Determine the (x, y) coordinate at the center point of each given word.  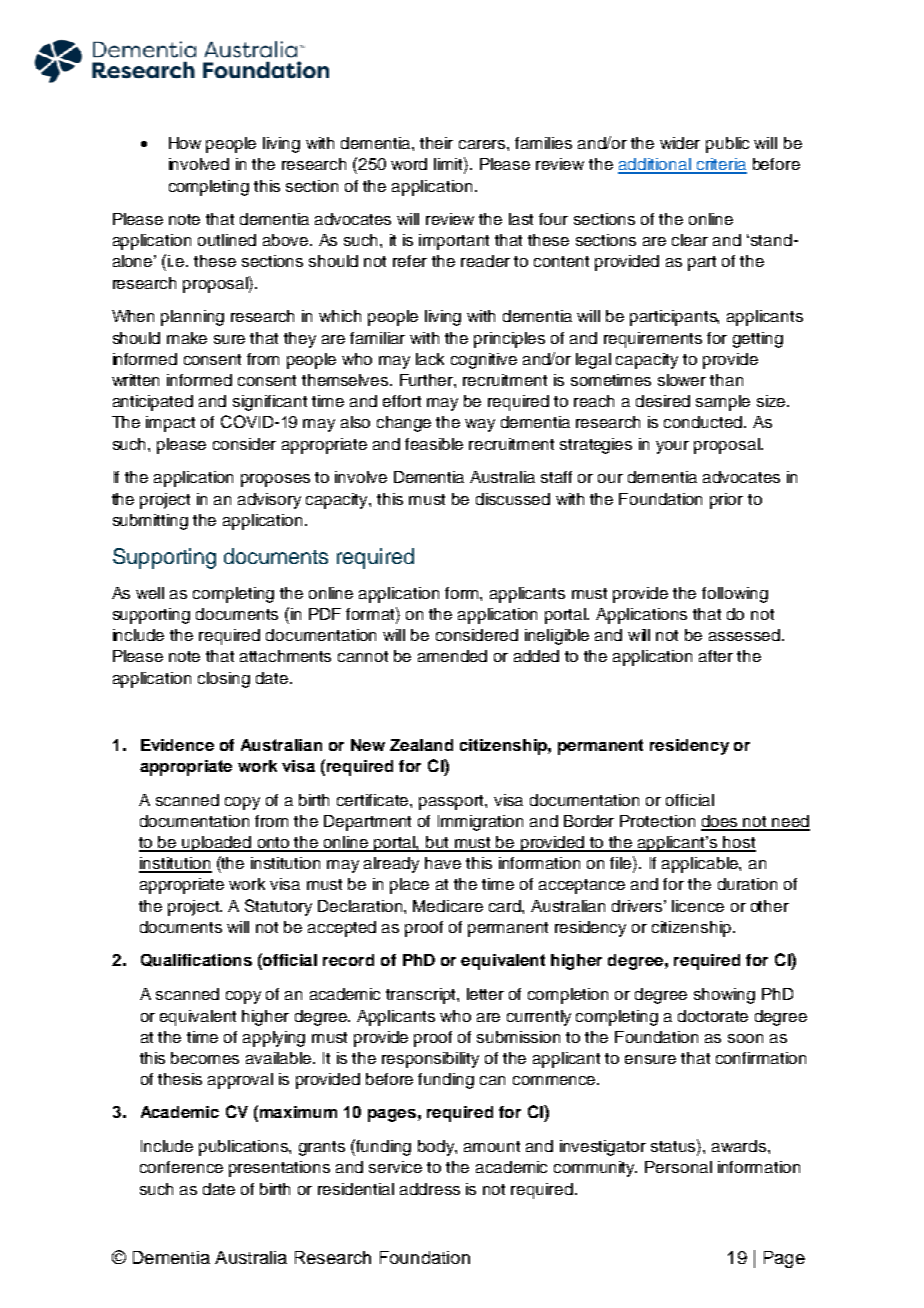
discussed (513, 499)
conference (181, 1167)
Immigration (480, 823)
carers (483, 144)
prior (726, 501)
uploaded (217, 844)
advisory (269, 501)
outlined (227, 240)
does (720, 822)
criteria (720, 165)
